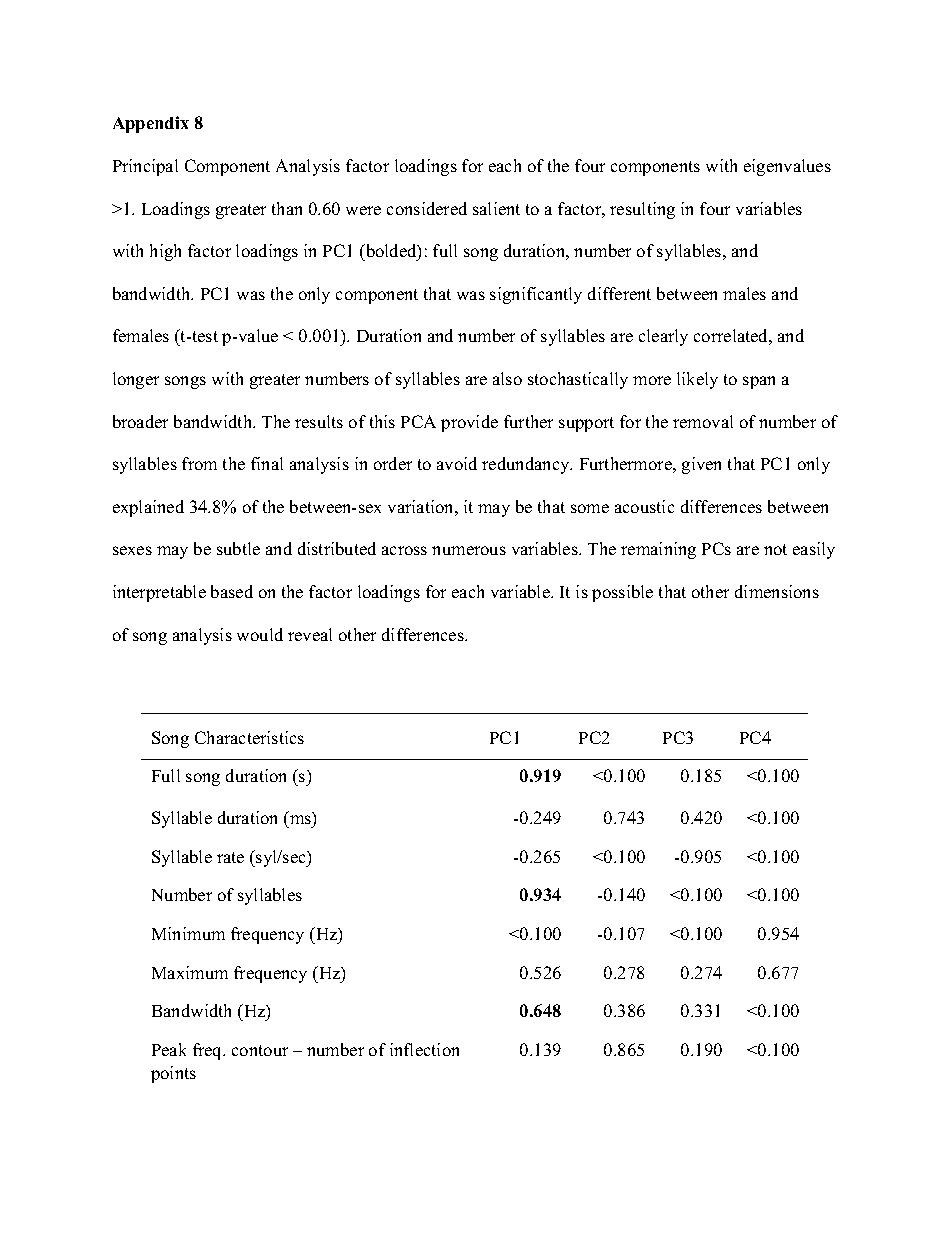 Image resolution: width=952 pixels, height=1233 pixels. What do you see at coordinates (260, 1050) in the screenshot?
I see `contour` at bounding box center [260, 1050].
